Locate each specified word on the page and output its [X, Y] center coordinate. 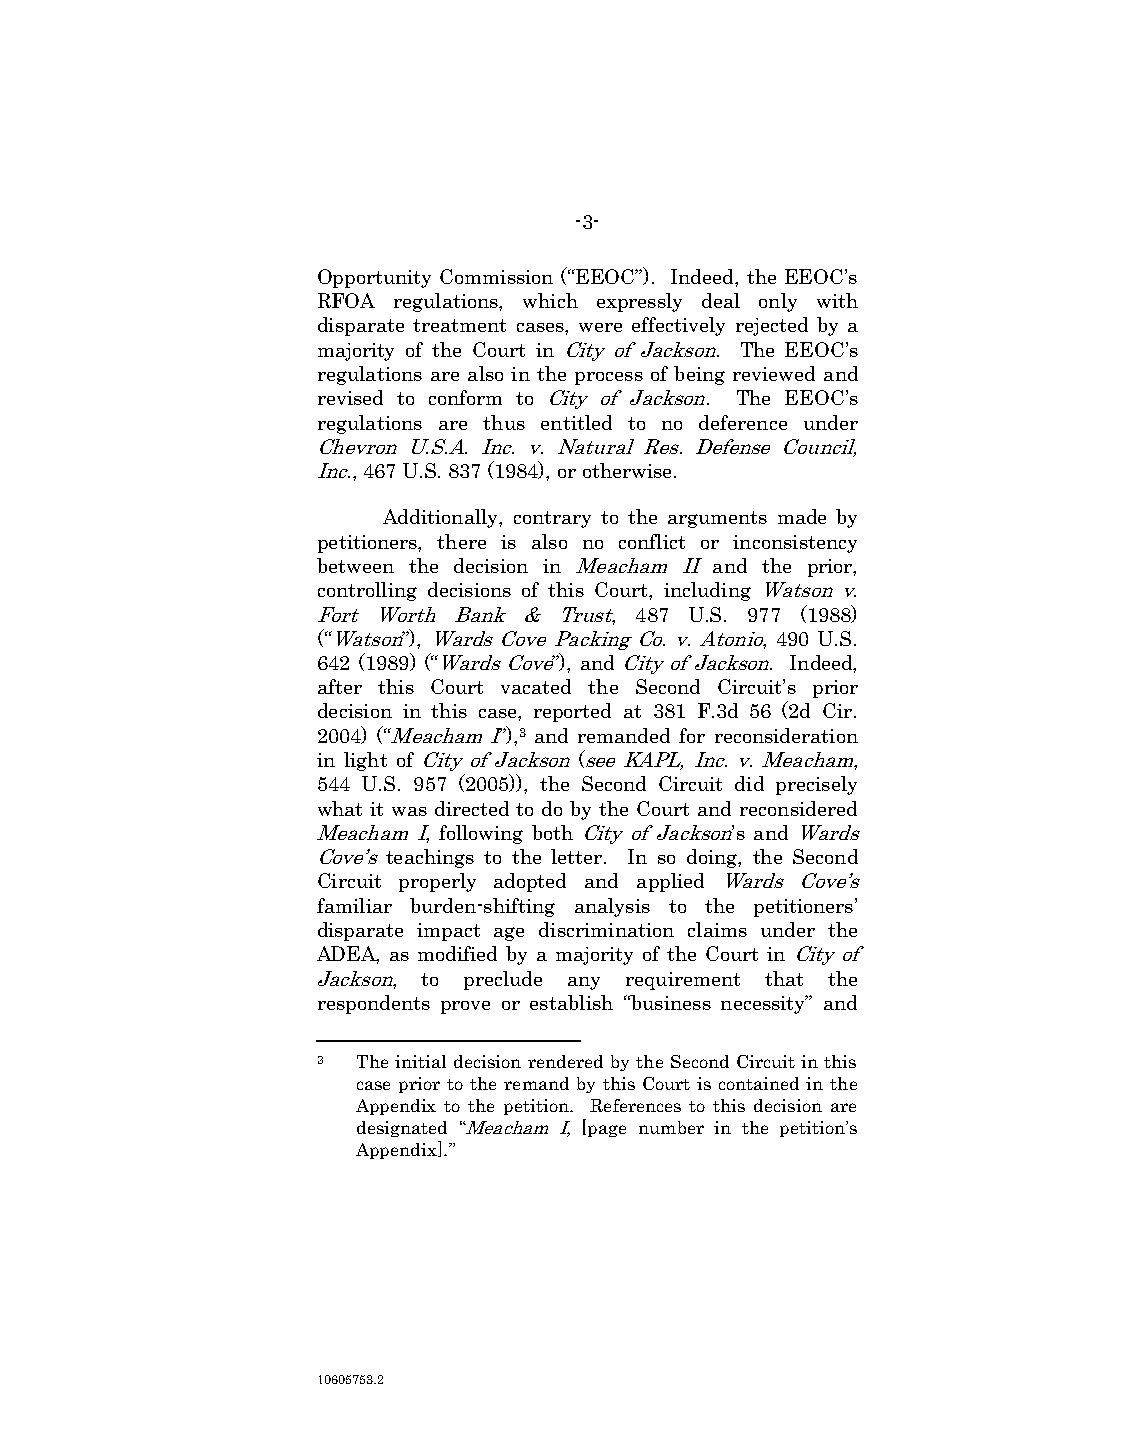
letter [578, 856]
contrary [552, 519]
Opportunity [374, 278]
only [778, 302]
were [600, 327]
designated [402, 1129]
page [607, 1131]
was [409, 811]
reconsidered [798, 808]
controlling [367, 591]
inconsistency [795, 544]
